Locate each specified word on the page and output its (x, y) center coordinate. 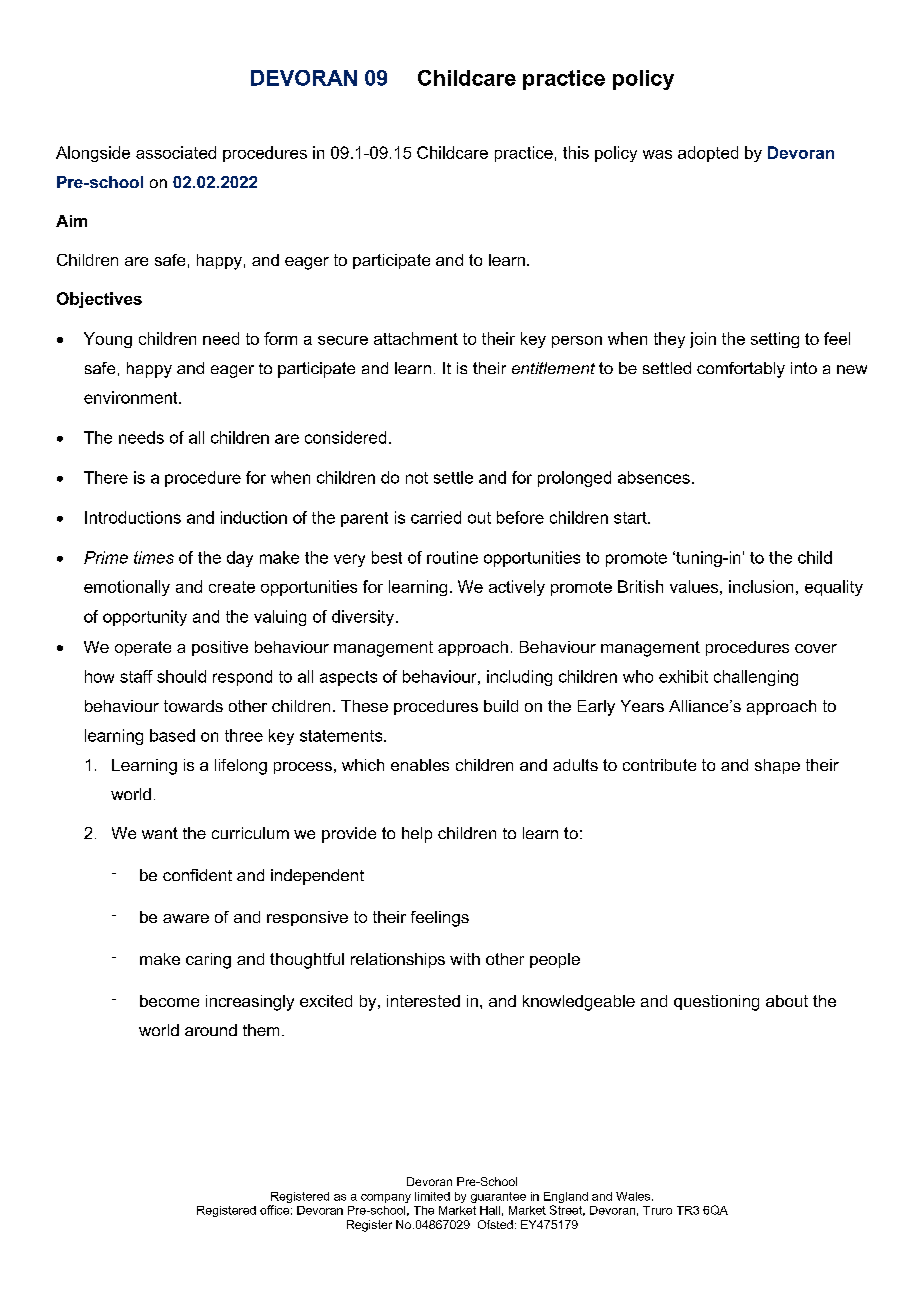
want (160, 833)
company (386, 1198)
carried (436, 517)
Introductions (133, 517)
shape (777, 766)
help (417, 835)
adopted (708, 154)
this (576, 152)
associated (176, 152)
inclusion (761, 586)
